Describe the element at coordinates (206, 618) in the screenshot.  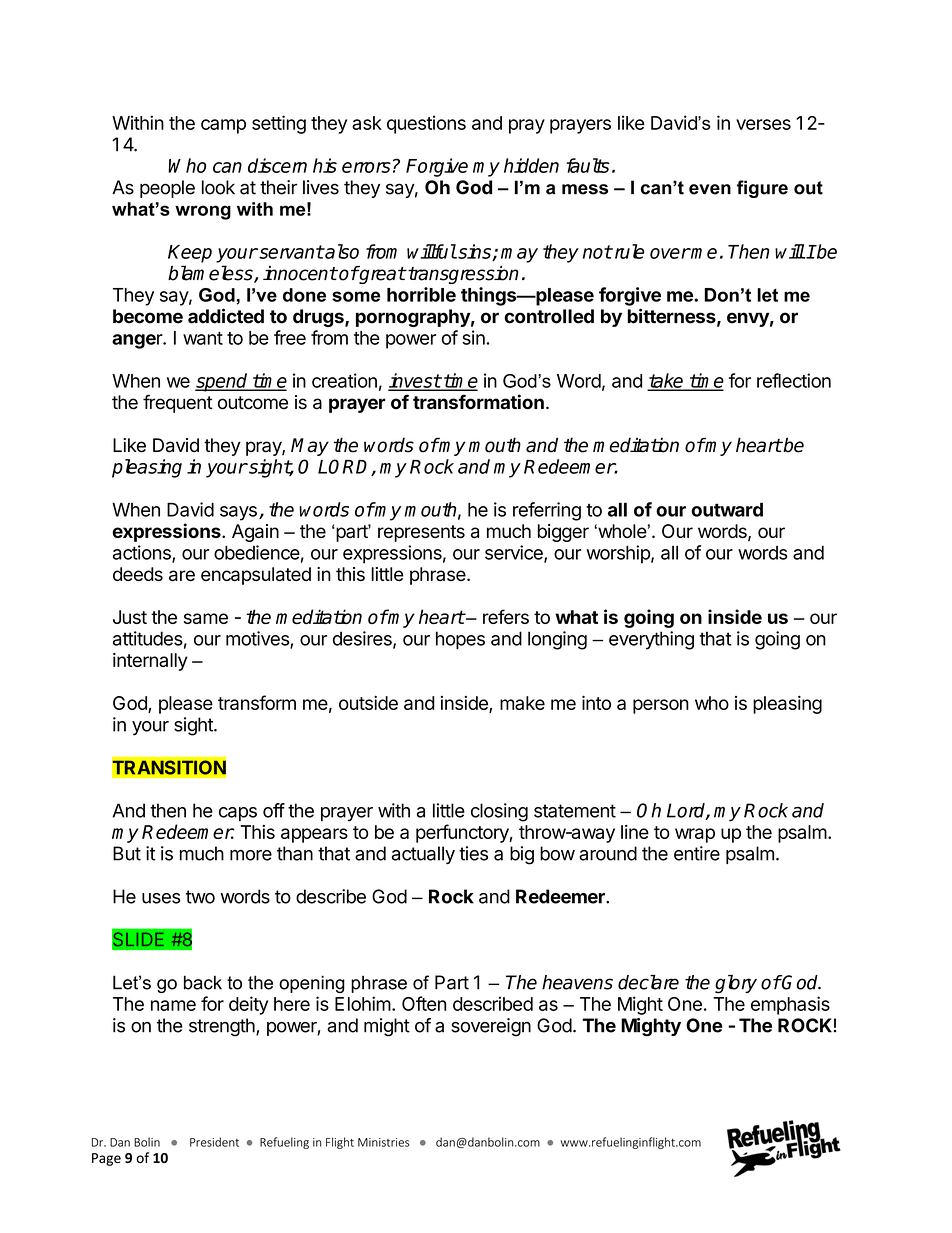
I see `same` at that location.
